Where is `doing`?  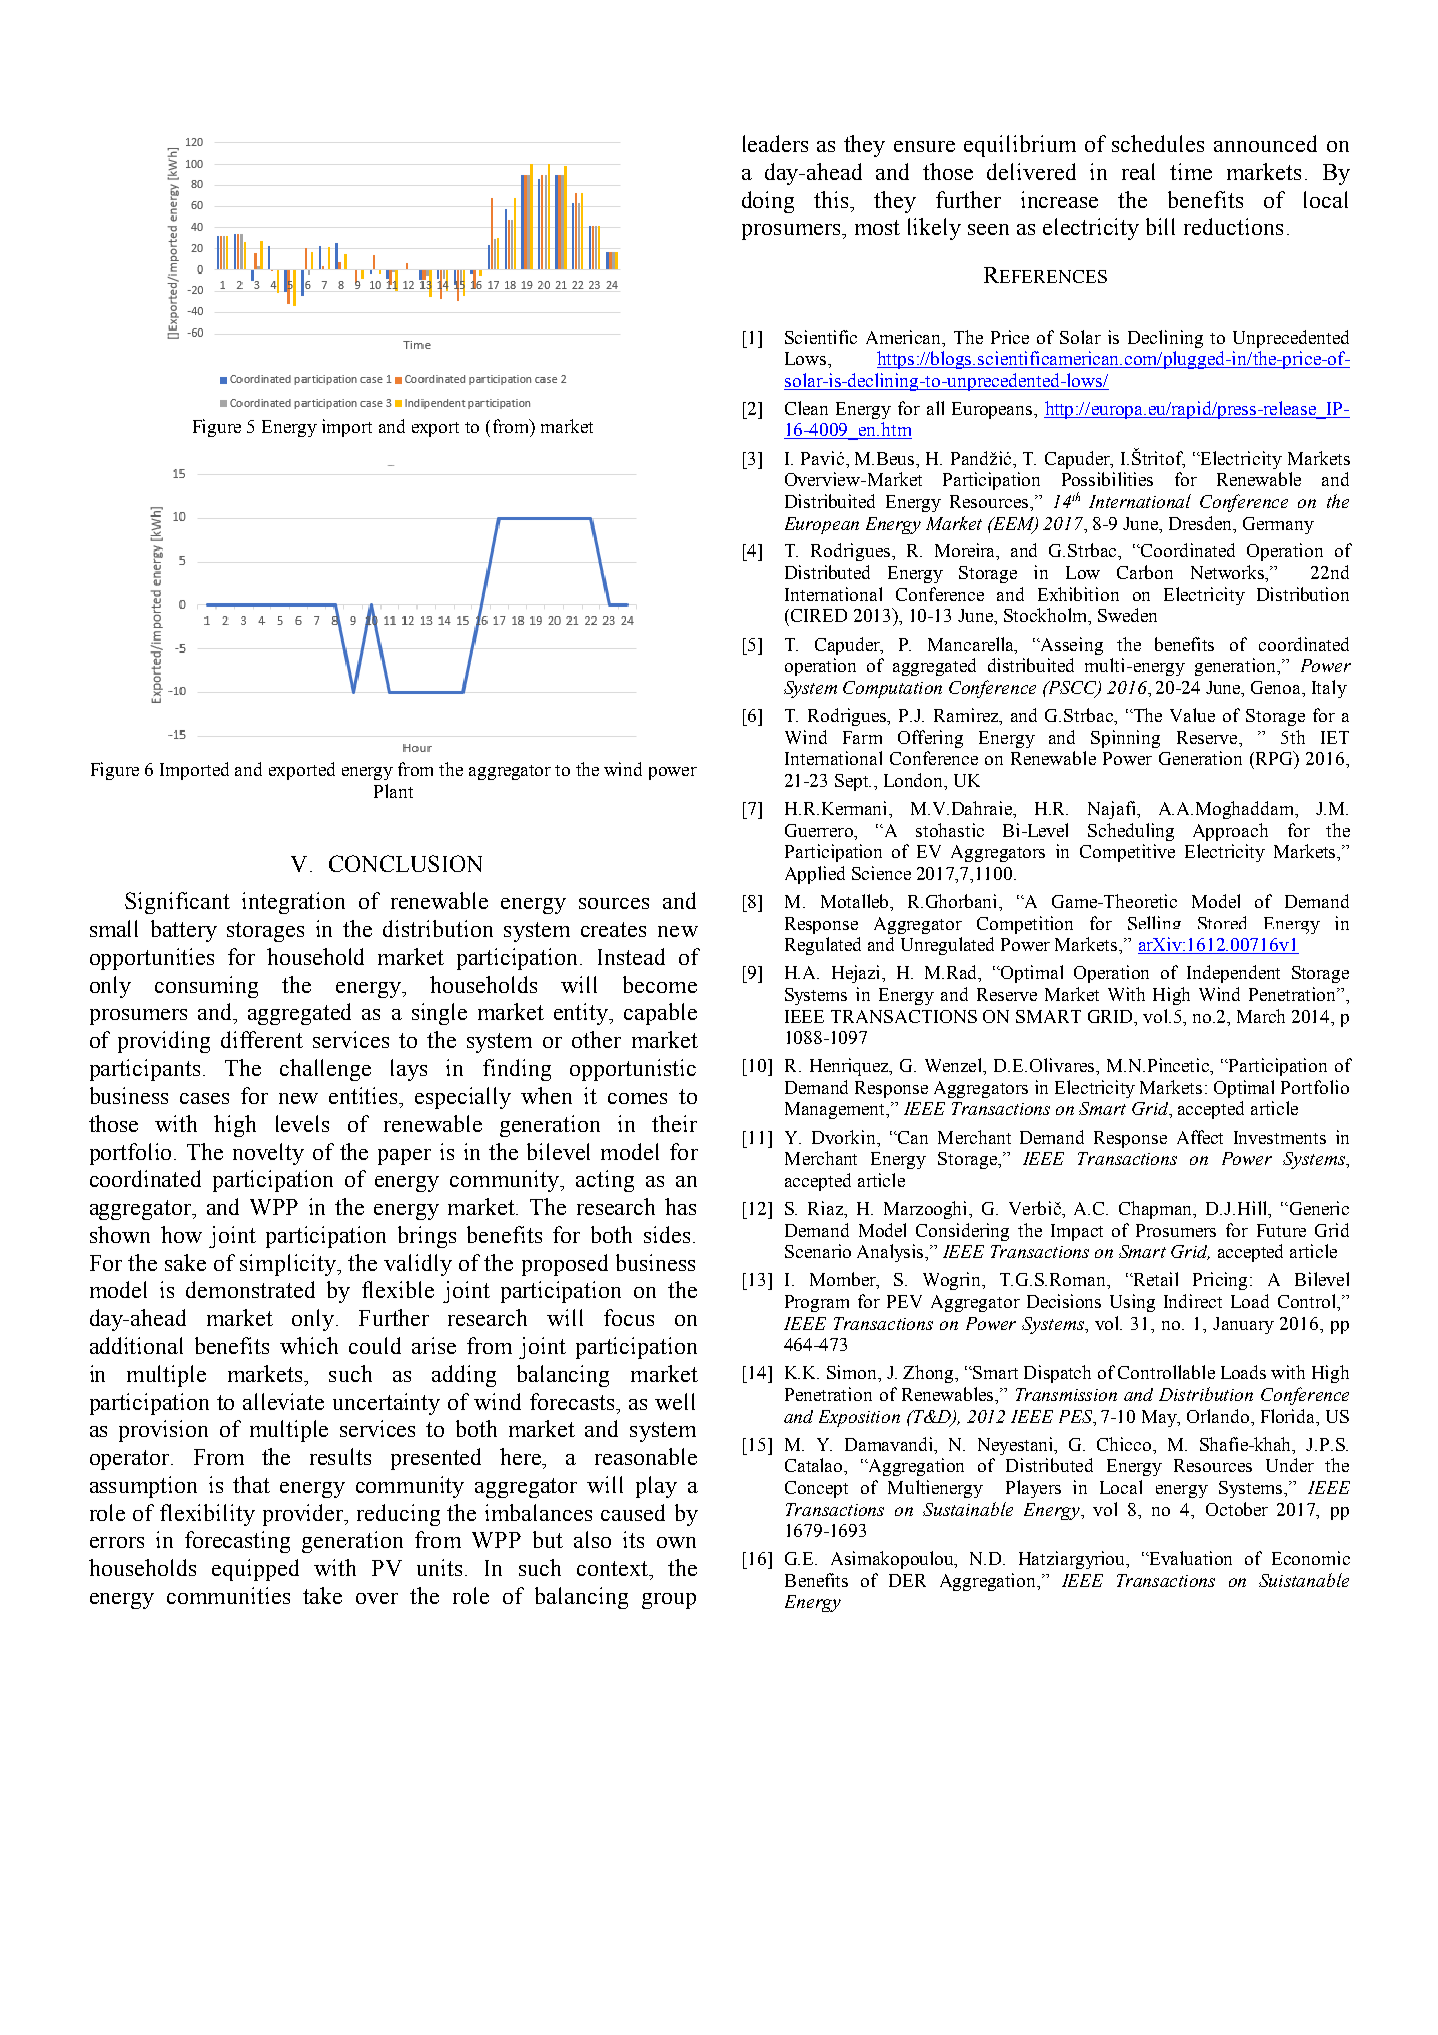
doing is located at coordinates (768, 202).
